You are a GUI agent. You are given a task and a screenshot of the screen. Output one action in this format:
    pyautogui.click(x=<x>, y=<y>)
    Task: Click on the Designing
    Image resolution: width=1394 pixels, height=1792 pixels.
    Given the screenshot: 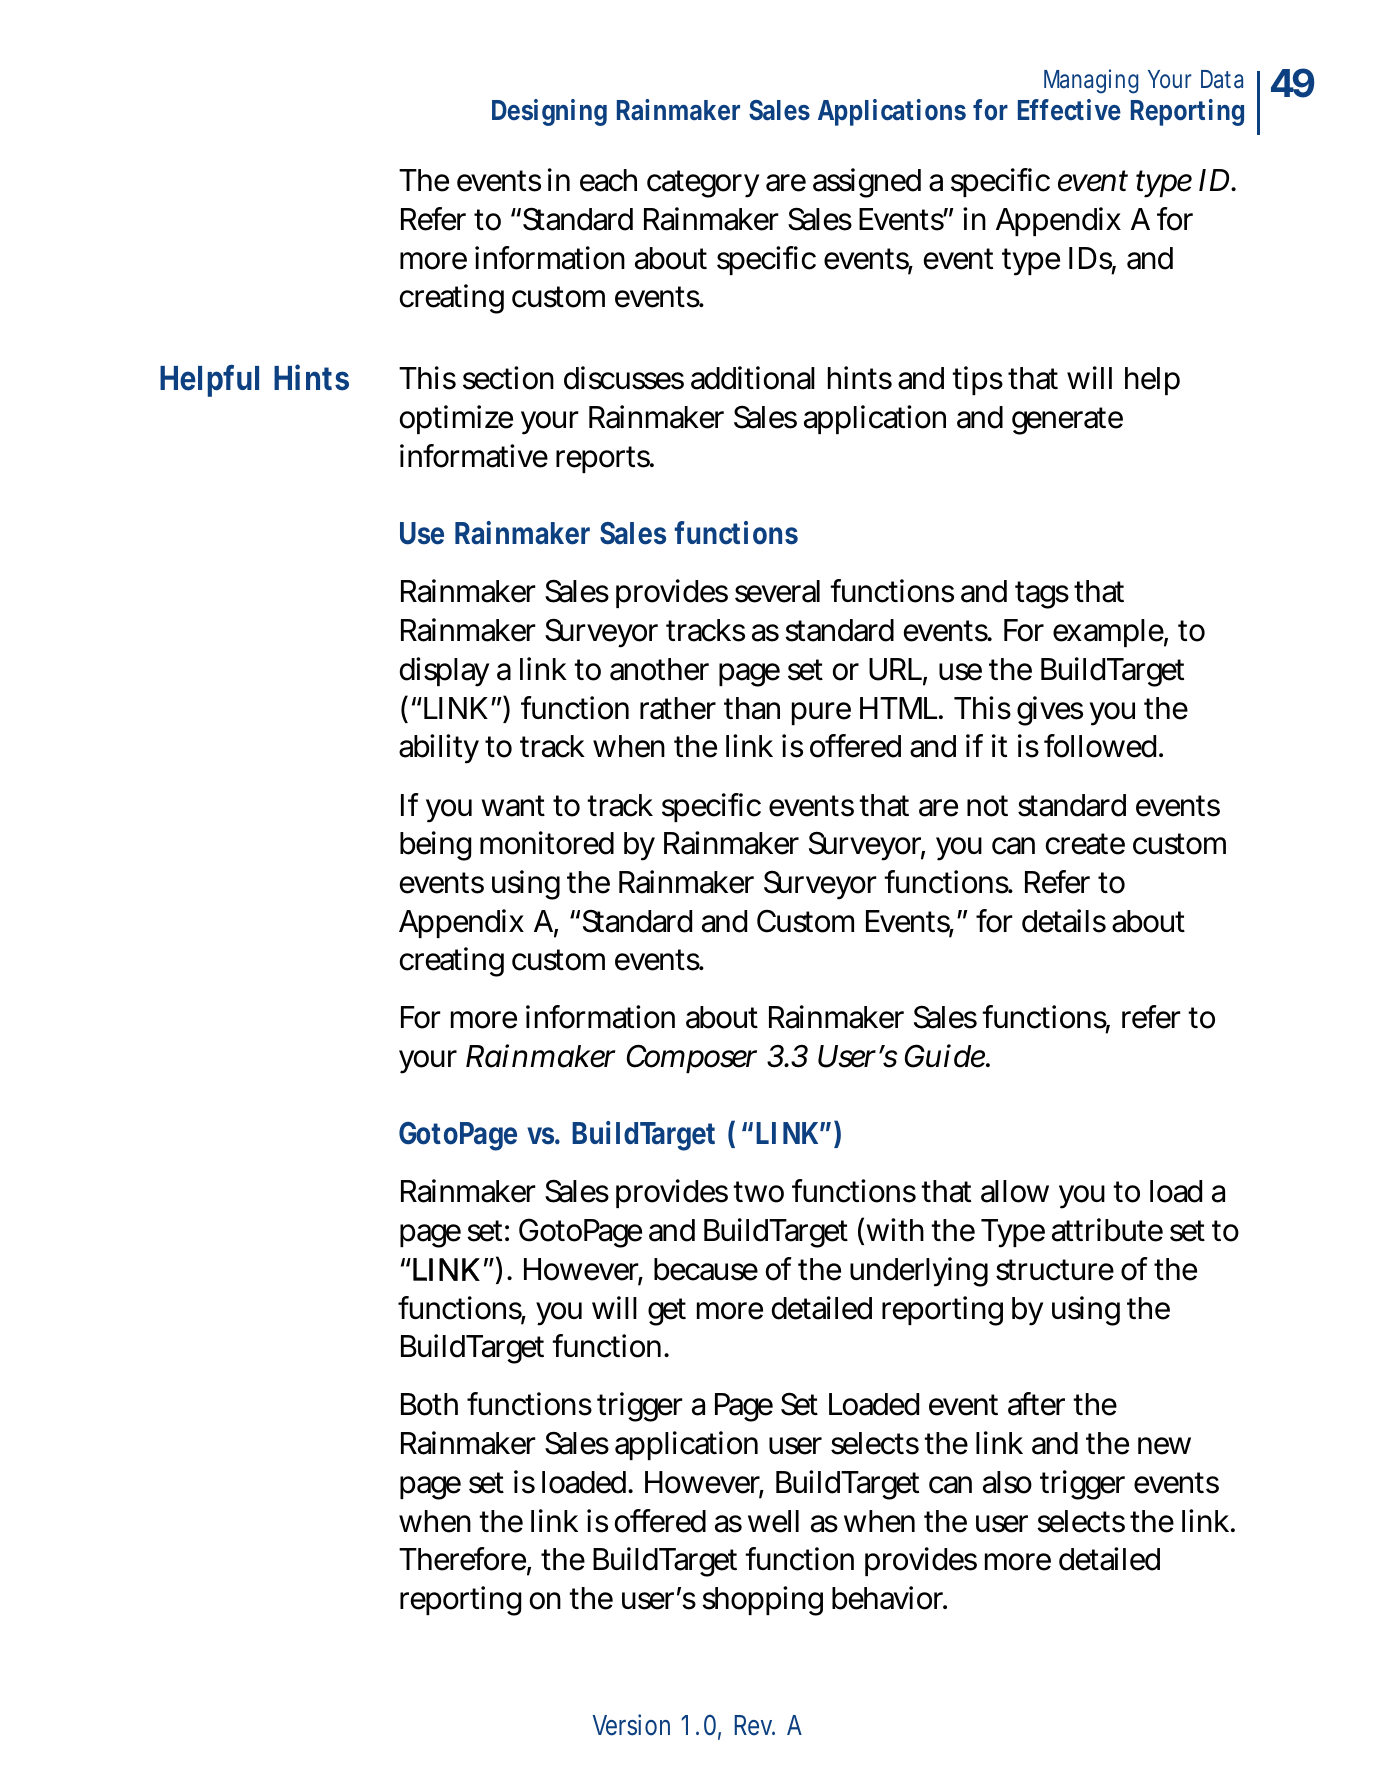 What is the action you would take?
    pyautogui.click(x=549, y=112)
